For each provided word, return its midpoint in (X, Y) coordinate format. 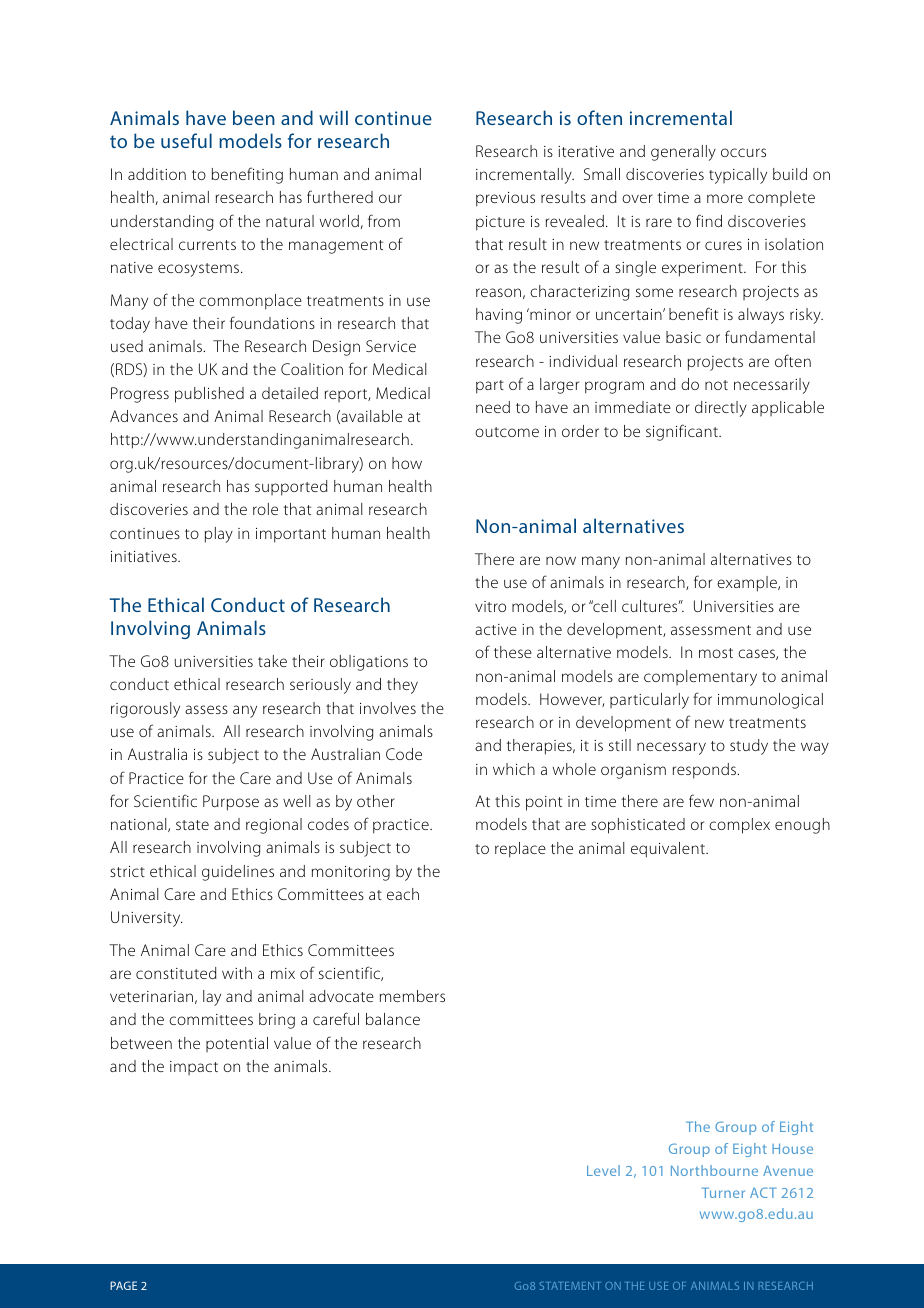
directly (721, 409)
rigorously (145, 710)
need (493, 407)
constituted (176, 973)
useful (186, 140)
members (412, 996)
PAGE (123, 1285)
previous (505, 199)
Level (603, 1170)
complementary (700, 678)
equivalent (669, 850)
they (402, 686)
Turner (723, 1193)
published (209, 395)
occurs (743, 152)
